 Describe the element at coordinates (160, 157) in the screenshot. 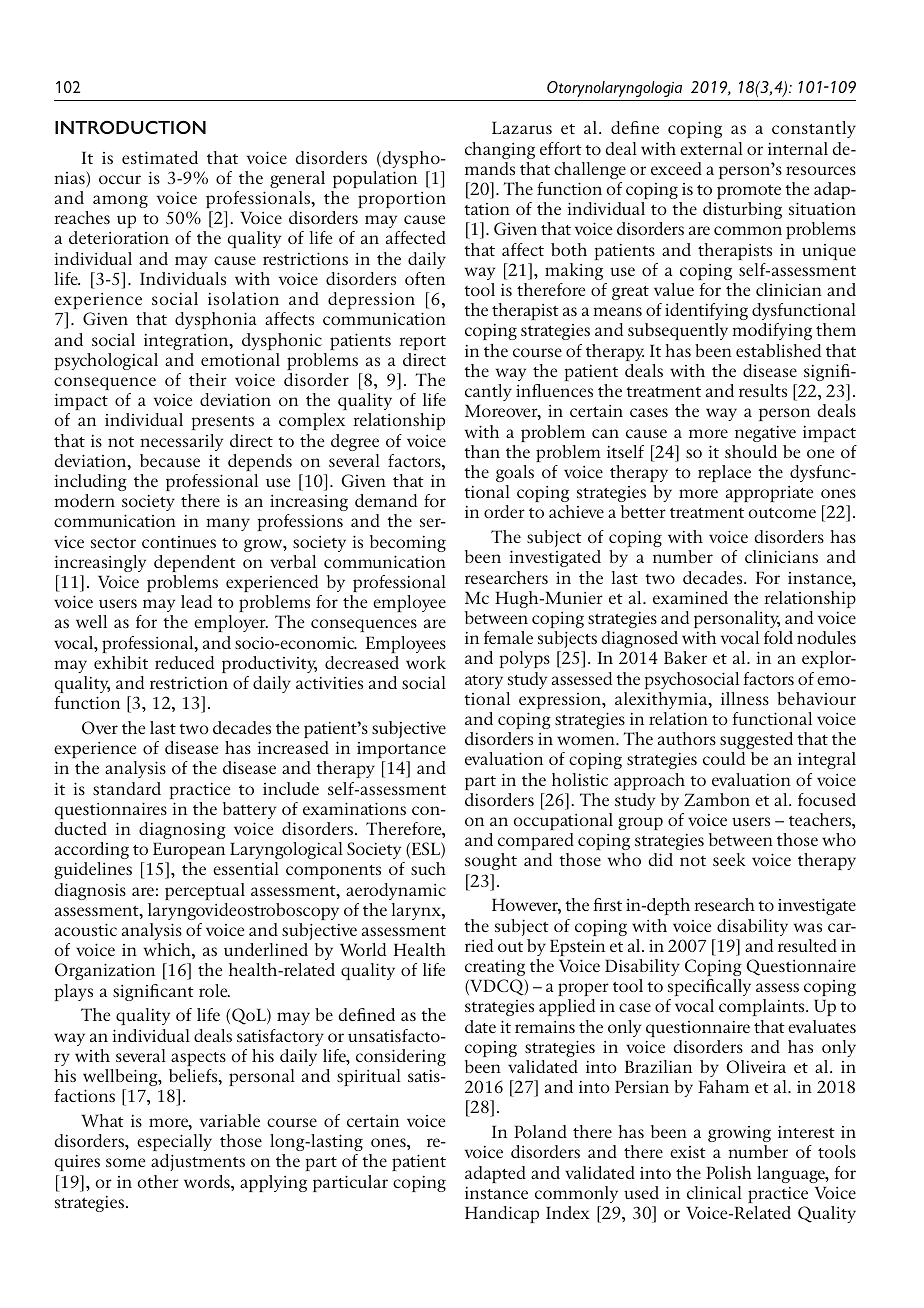

I see `estimated` at that location.
